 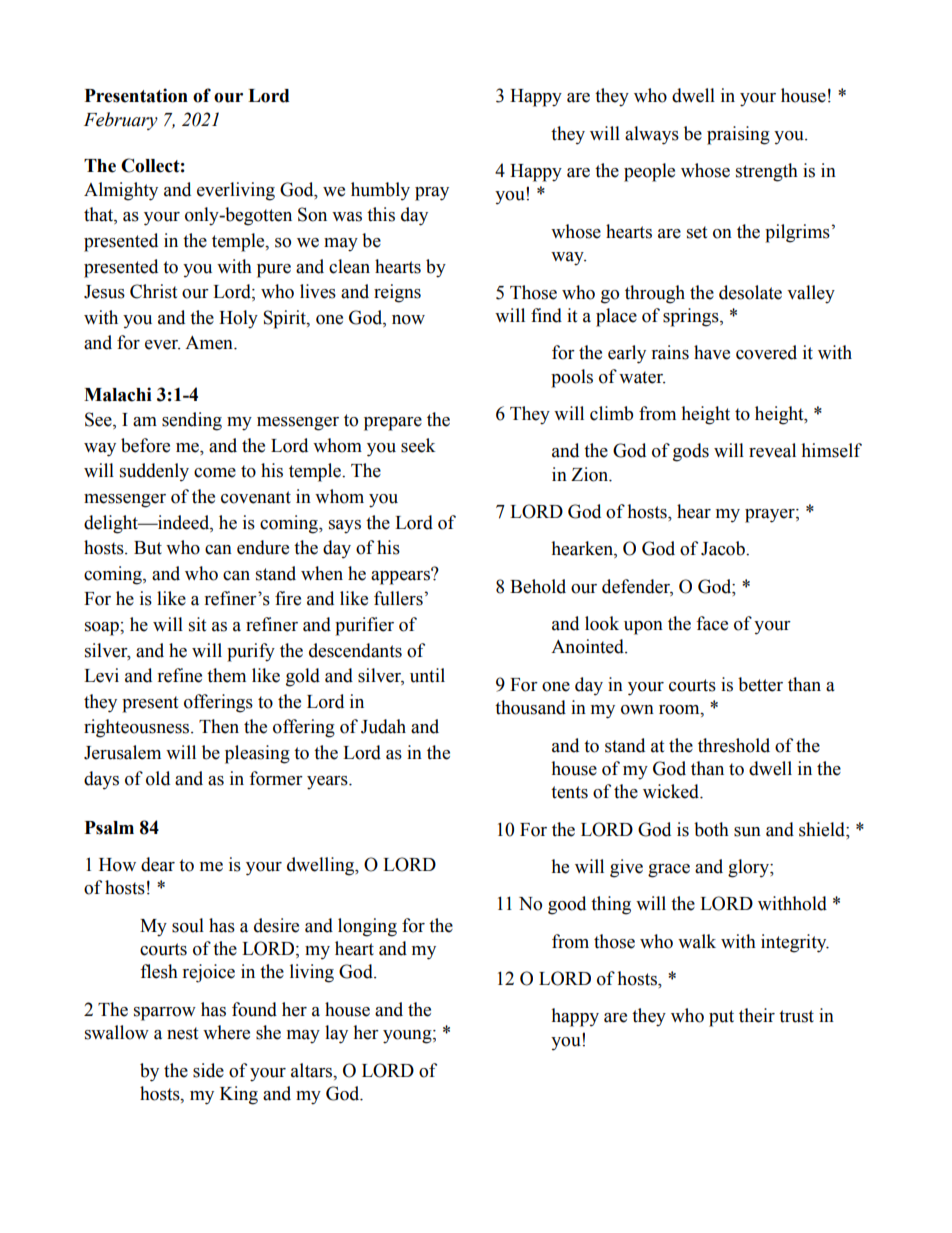 What do you see at coordinates (215, 473) in the screenshot?
I see `come` at bounding box center [215, 473].
